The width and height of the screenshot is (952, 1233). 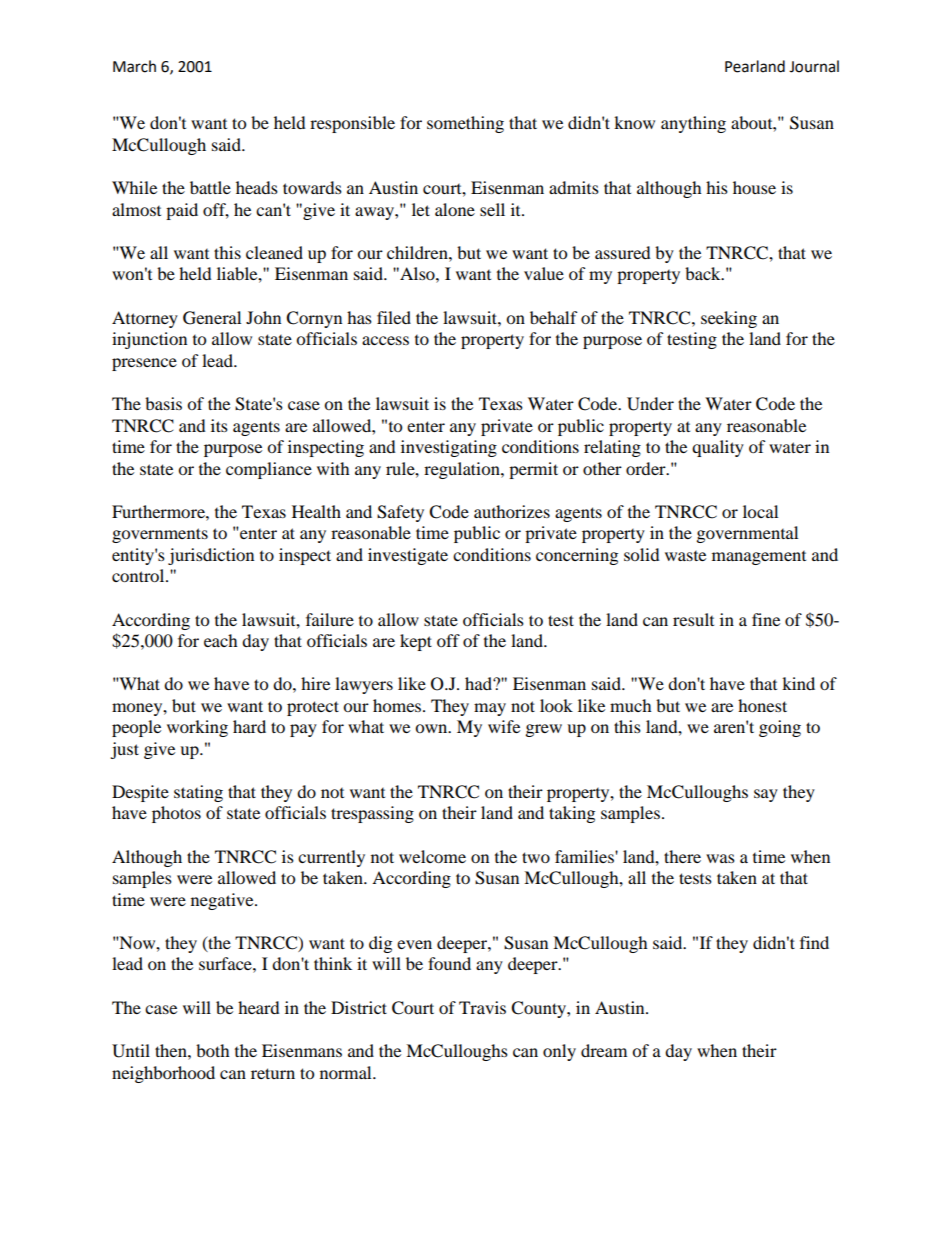 I want to click on March, so click(x=134, y=66).
